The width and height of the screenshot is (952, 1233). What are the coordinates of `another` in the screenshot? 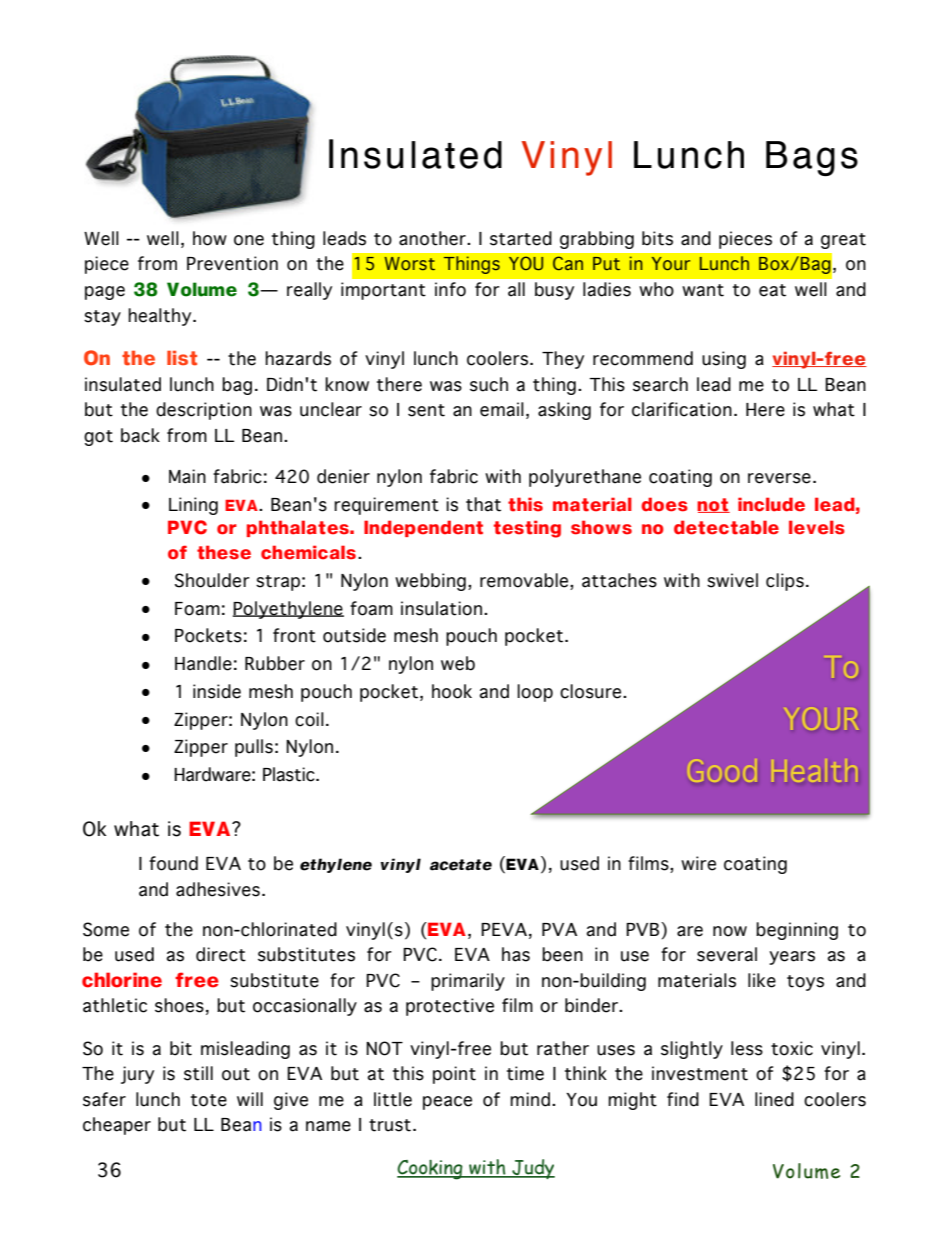 It's located at (433, 238).
